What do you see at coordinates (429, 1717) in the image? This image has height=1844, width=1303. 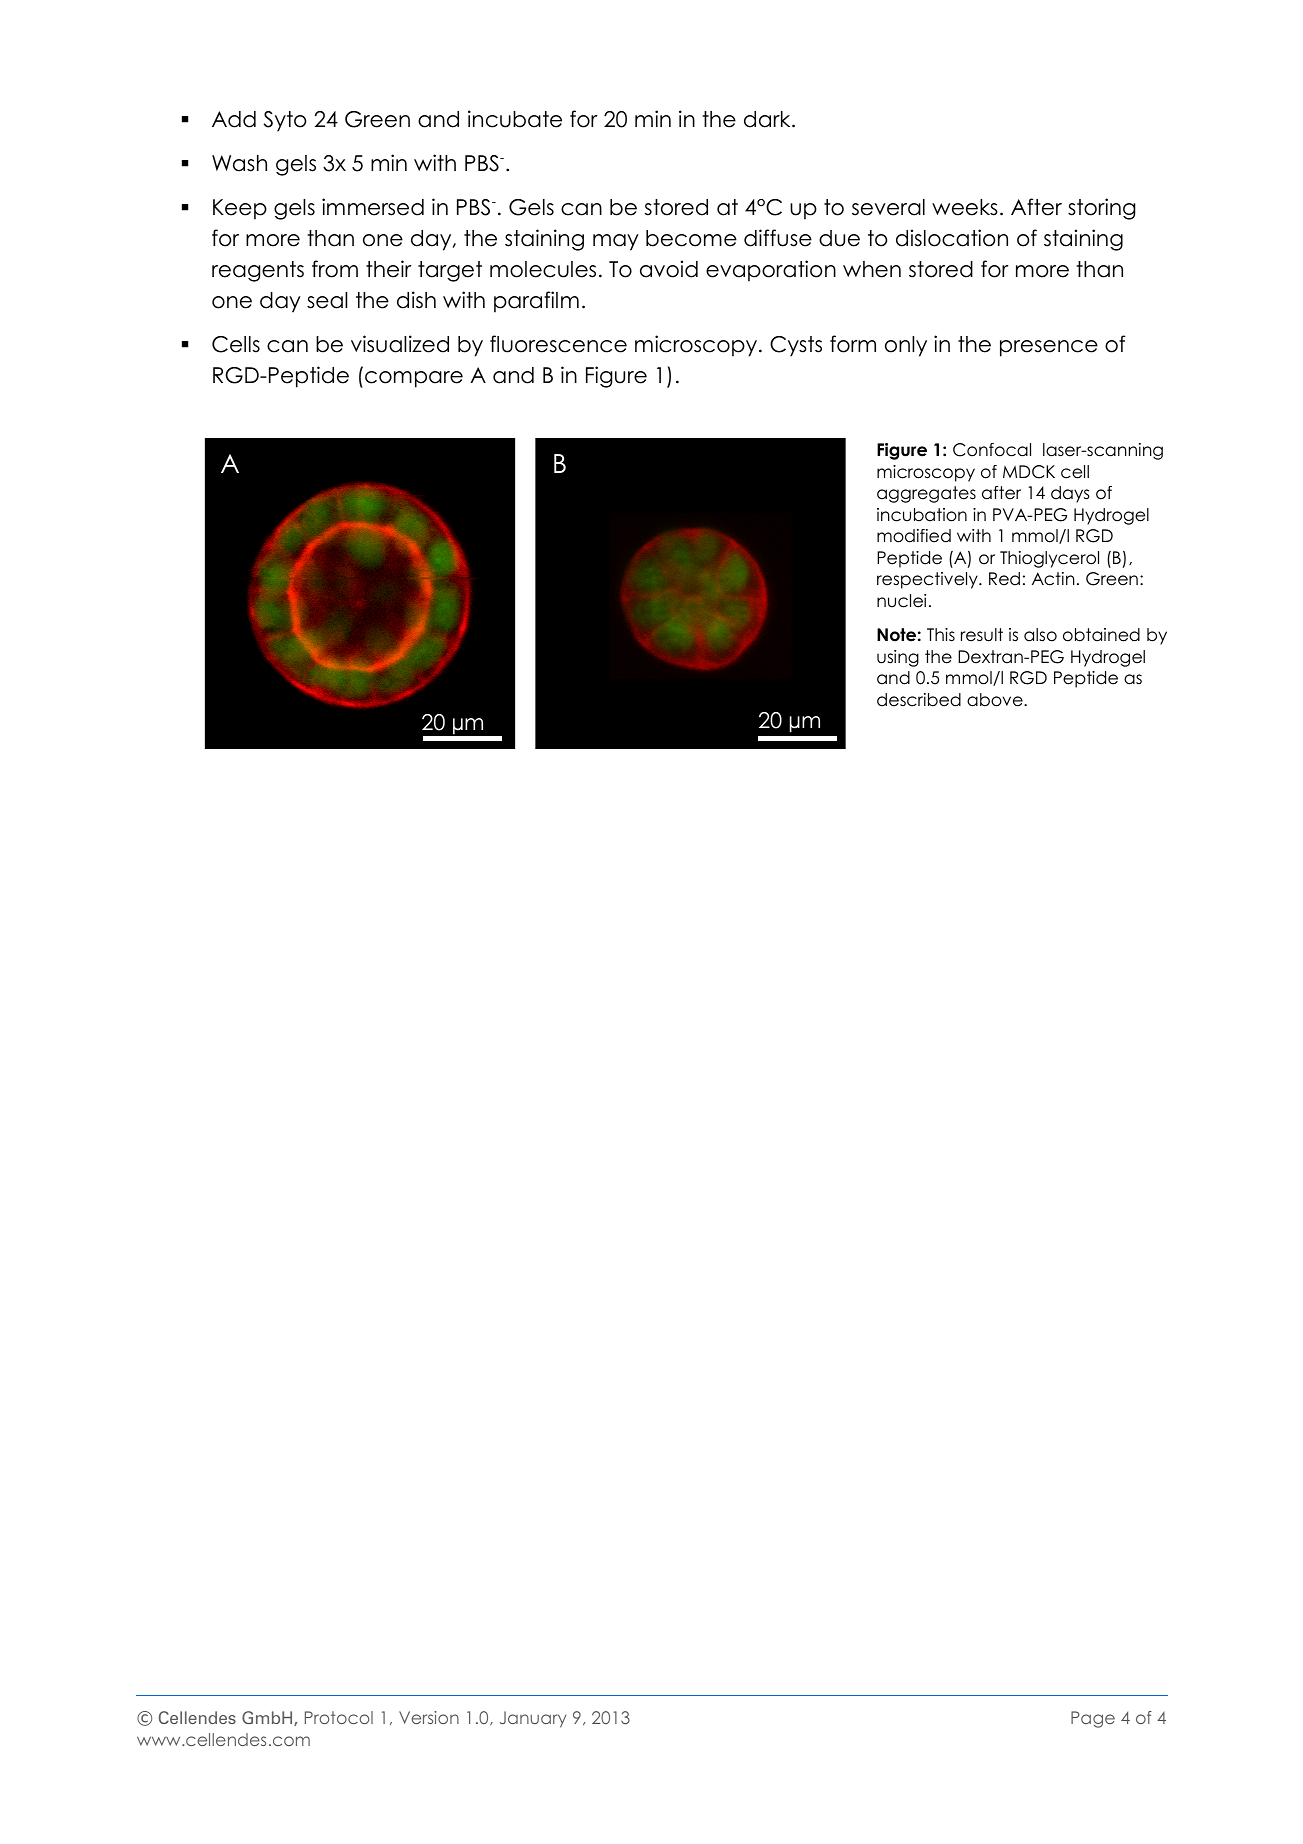 I see `Version` at bounding box center [429, 1717].
